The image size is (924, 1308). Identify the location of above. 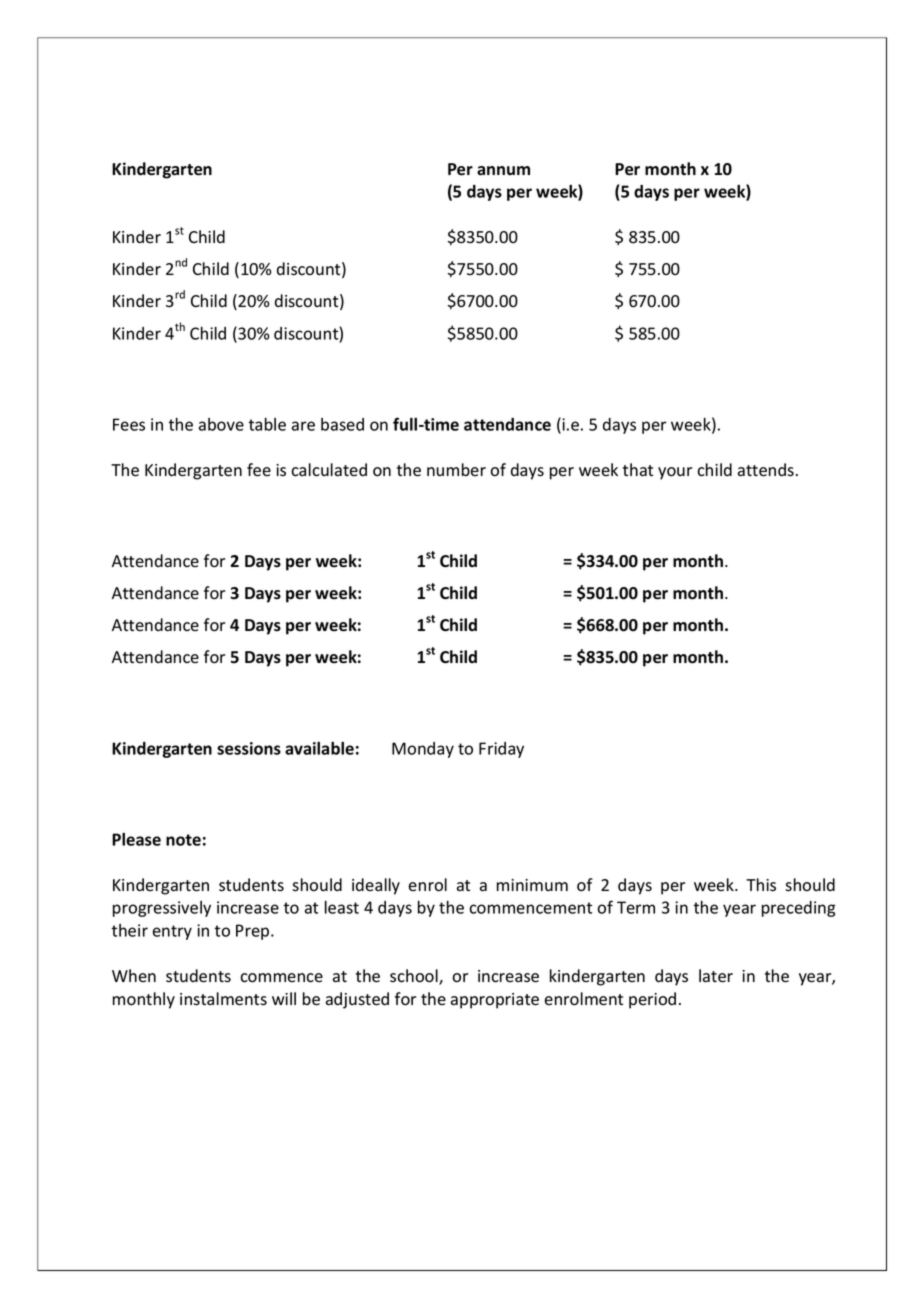
(221, 424).
